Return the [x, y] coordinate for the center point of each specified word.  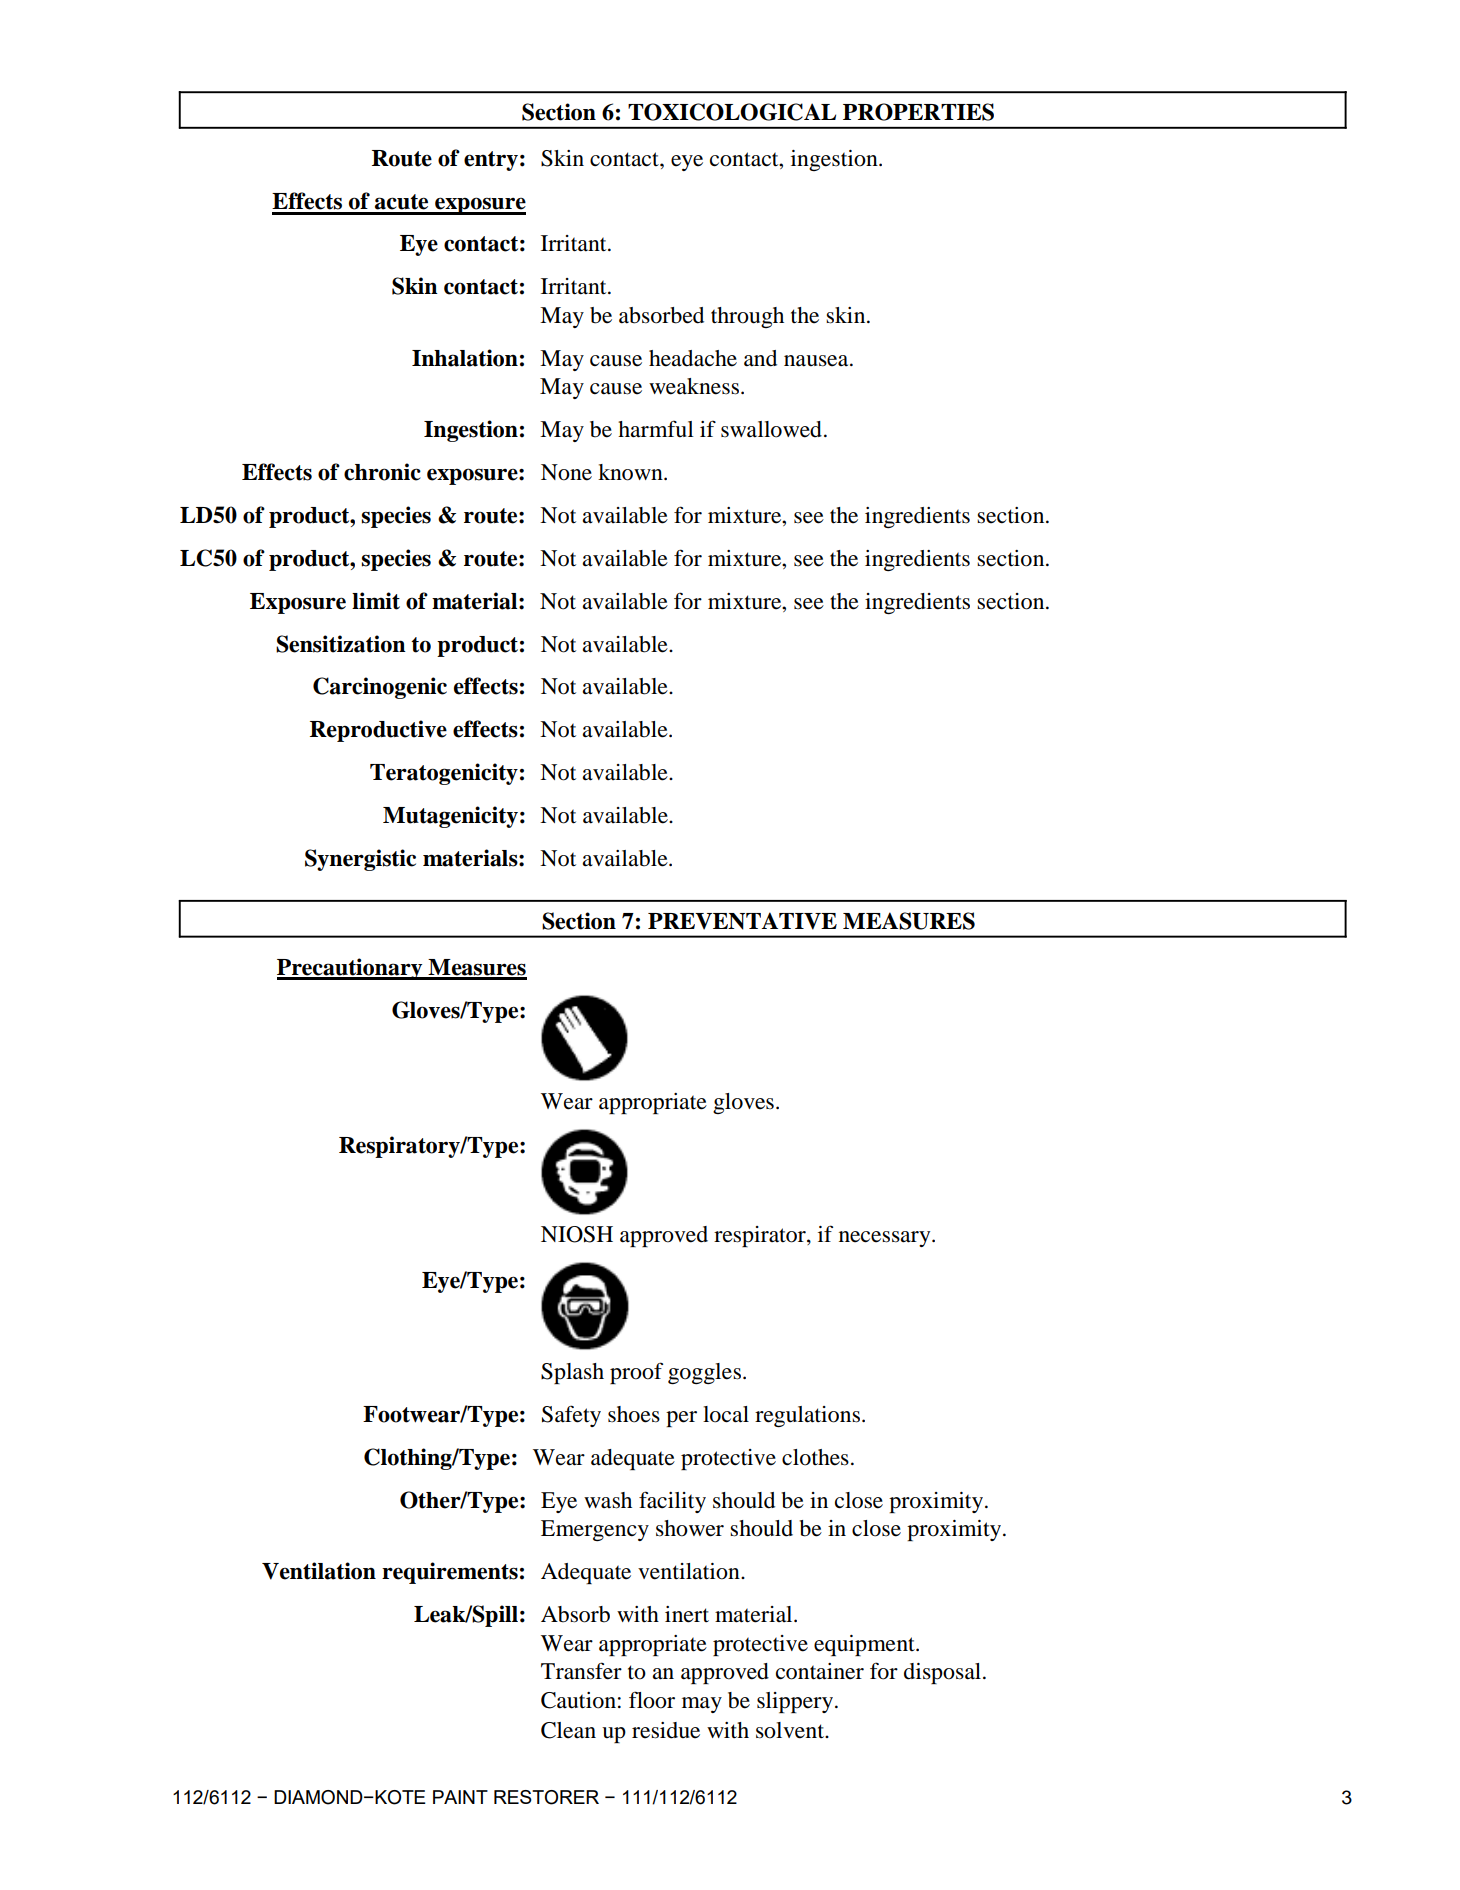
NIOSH [577, 1234]
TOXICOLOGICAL [732, 112]
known [631, 472]
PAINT [460, 1797]
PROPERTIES [918, 112]
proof [636, 1373]
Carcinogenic [380, 688]
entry [491, 161]
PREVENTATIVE [742, 921]
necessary [886, 1239]
